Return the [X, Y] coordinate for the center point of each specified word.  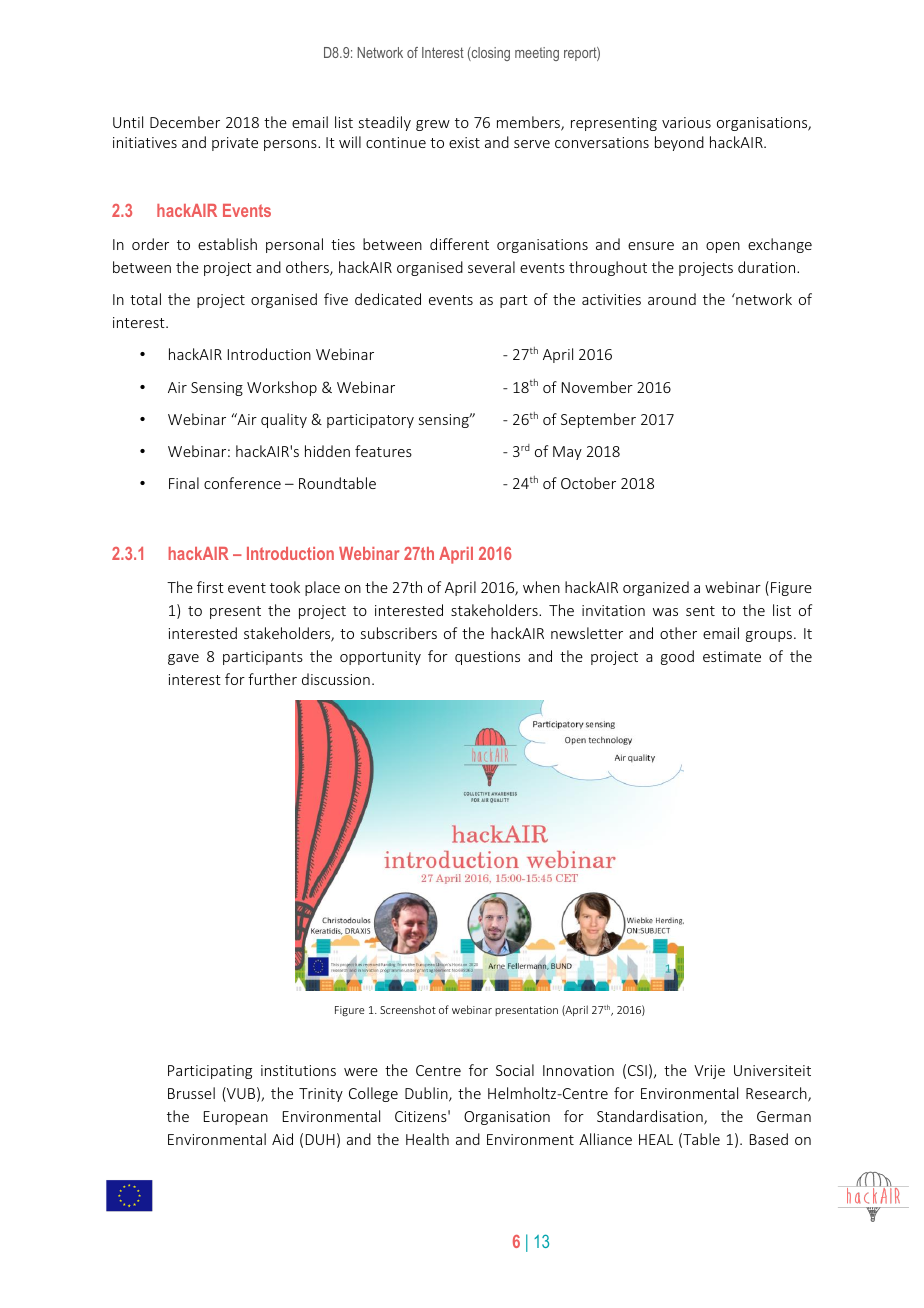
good [677, 657]
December [185, 122]
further [272, 679]
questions [487, 658]
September [598, 420]
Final [184, 483]
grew [433, 125]
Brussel [191, 1093]
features [383, 451]
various [686, 122]
